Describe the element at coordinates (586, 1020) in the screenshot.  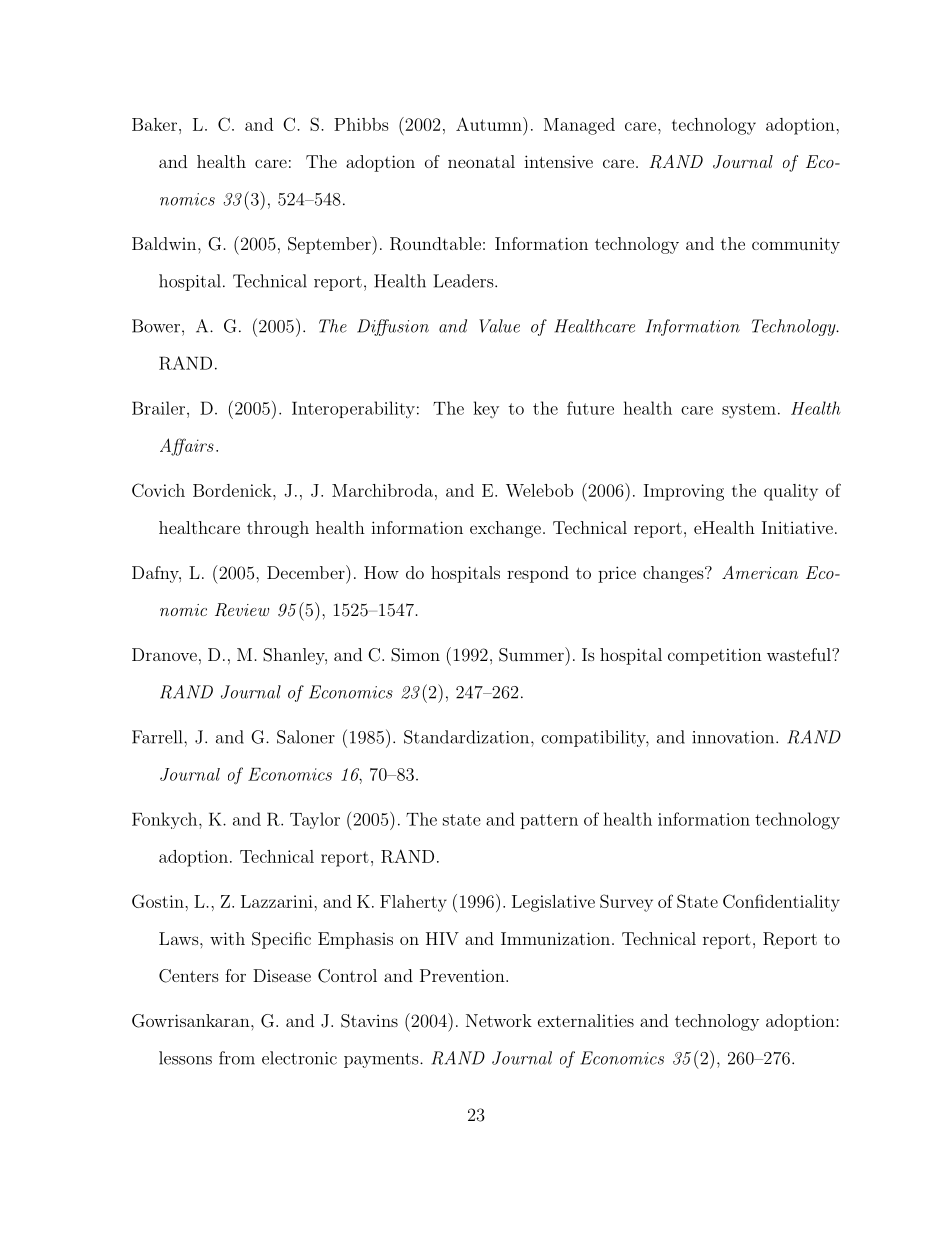
I see `externalities` at that location.
